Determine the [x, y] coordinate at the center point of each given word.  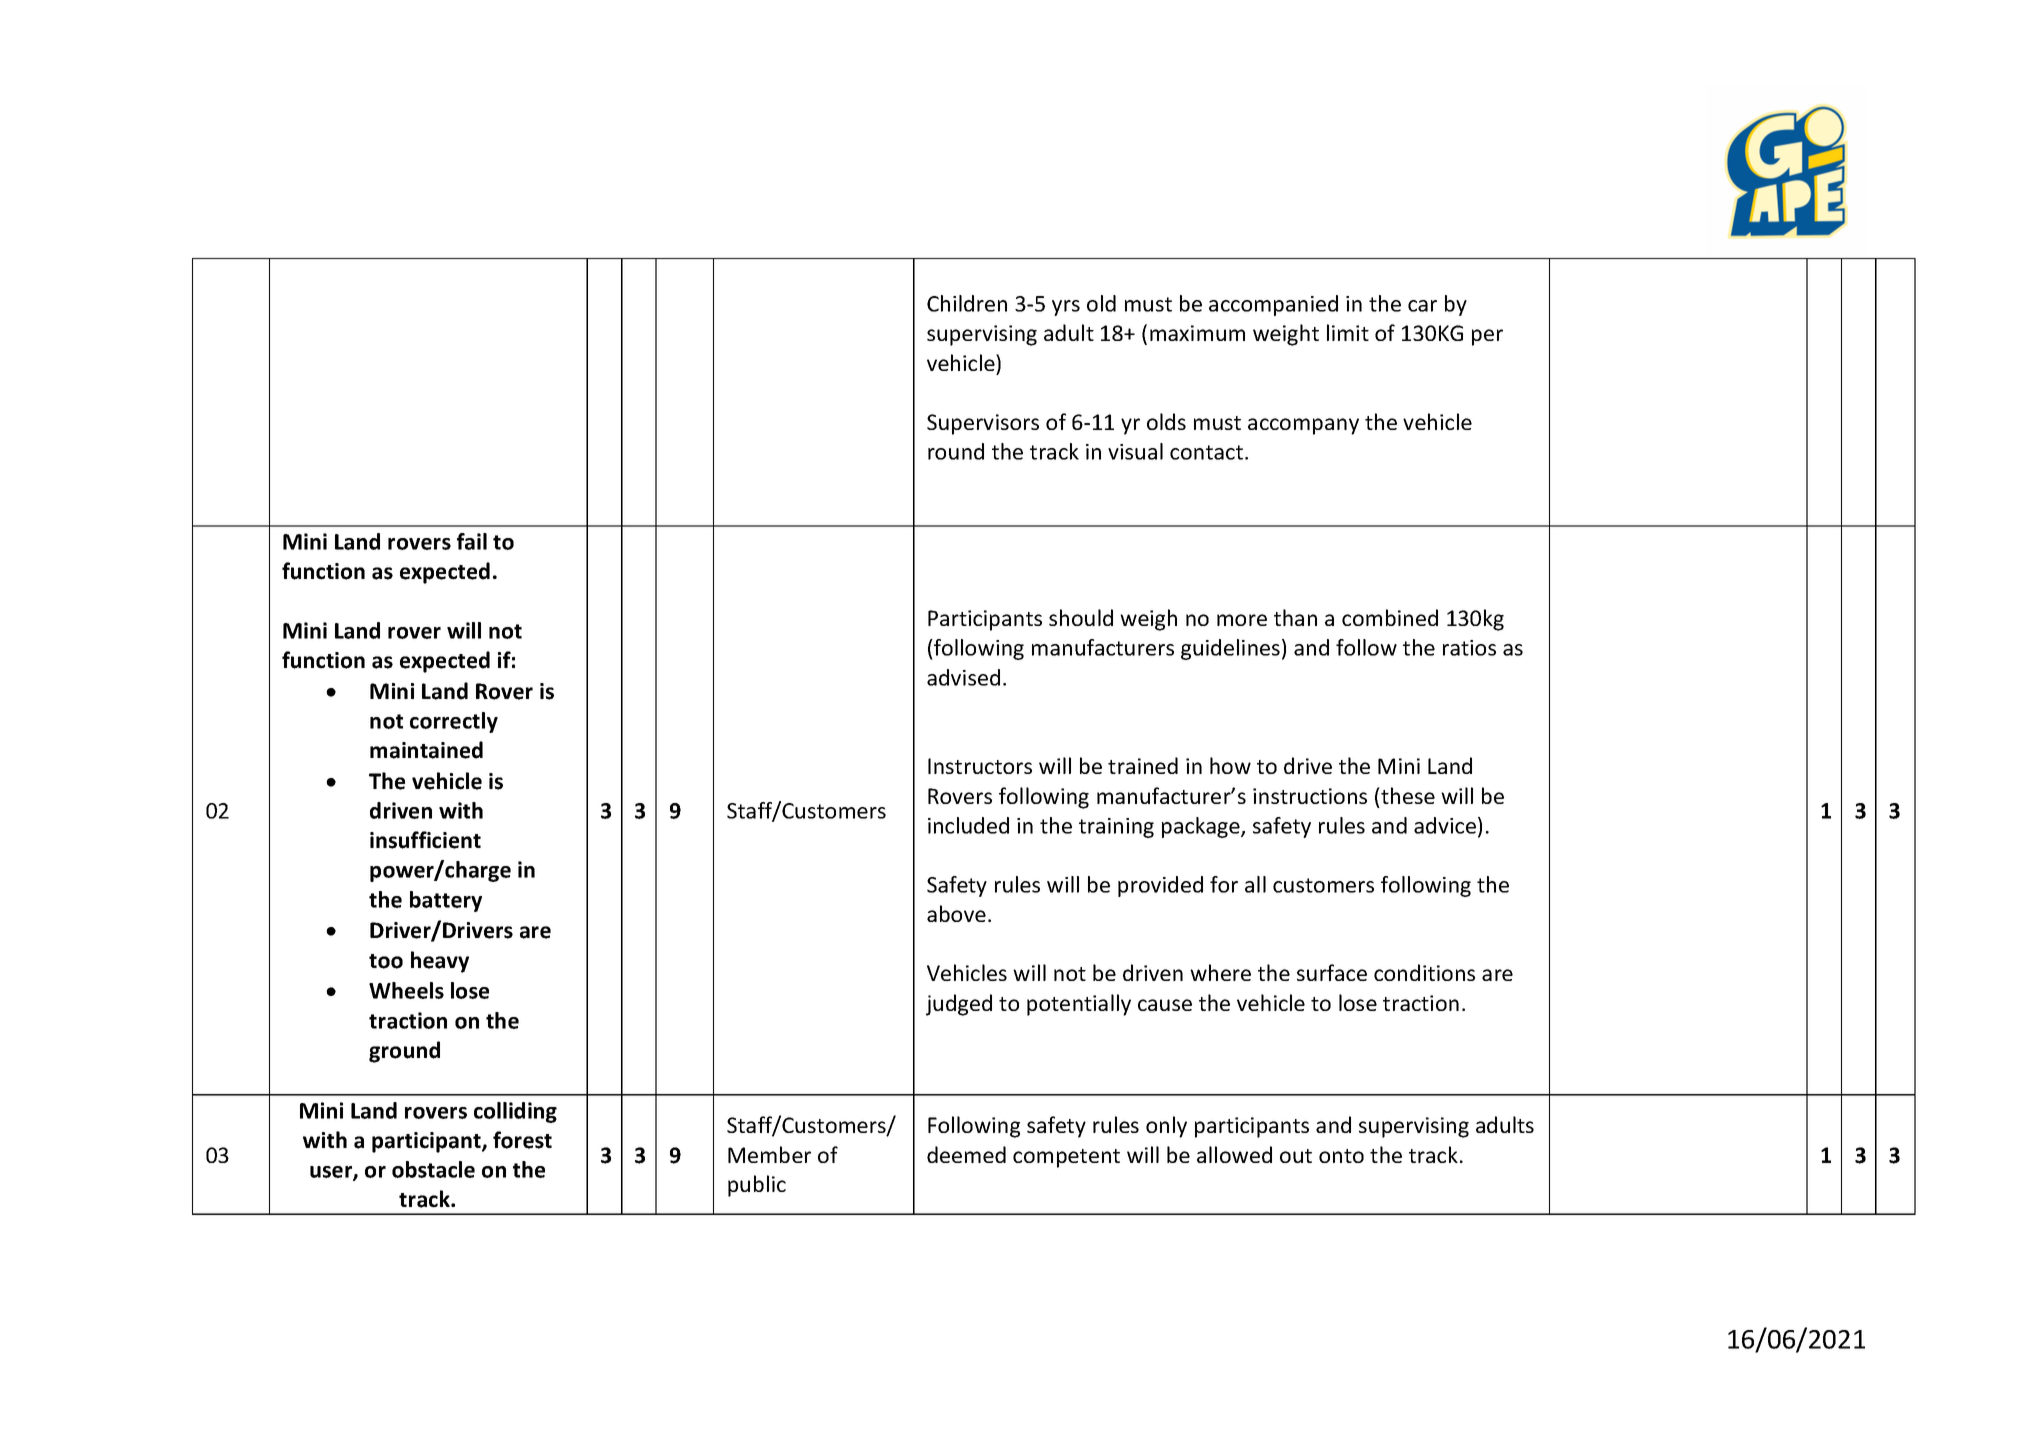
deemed [966, 1154]
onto [1341, 1156]
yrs [1066, 308]
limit [1348, 332]
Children [967, 303]
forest [522, 1140]
